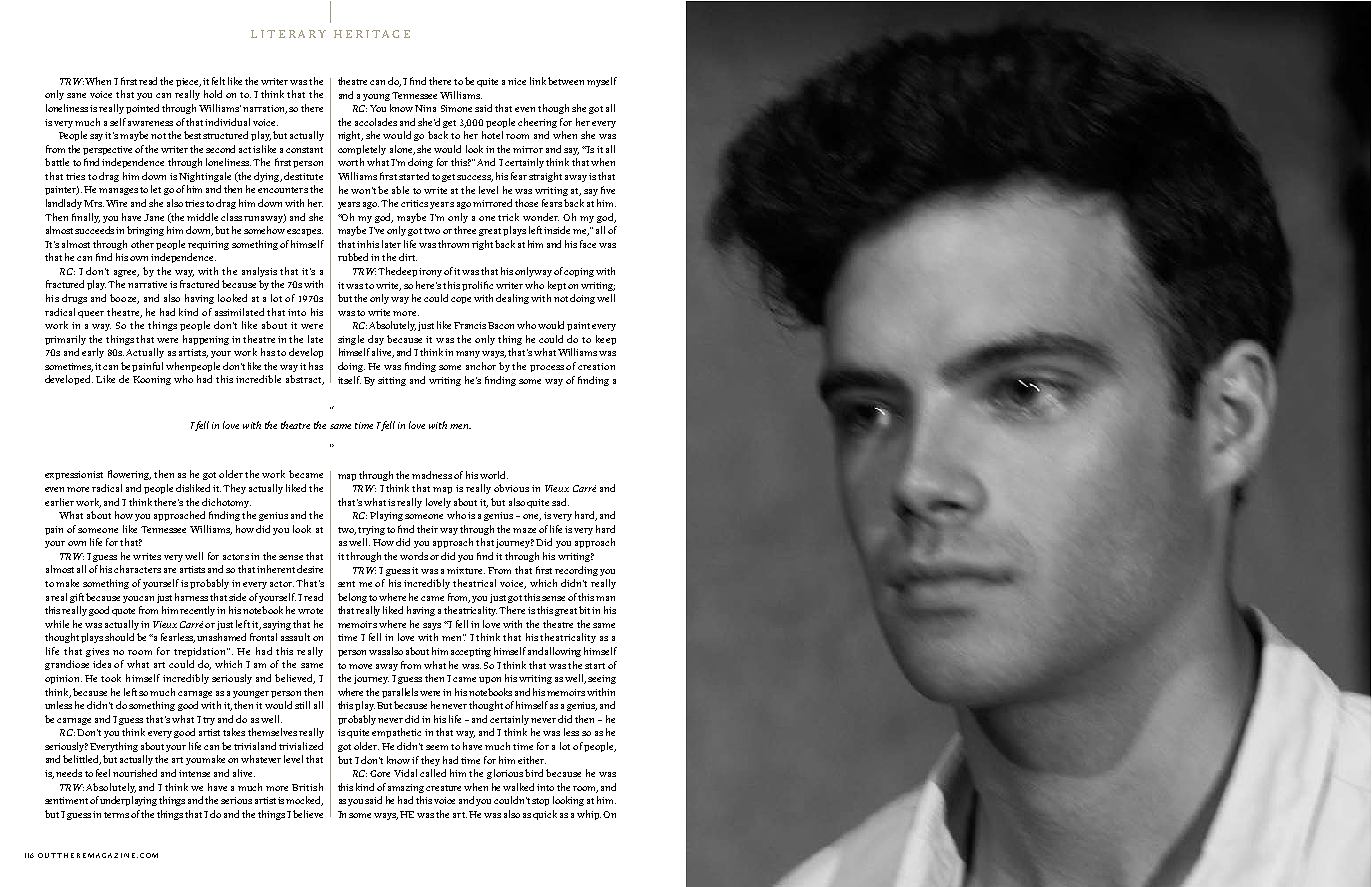 Image resolution: width=1372 pixels, height=887 pixels. Describe the element at coordinates (76, 95) in the document. I see `sane` at that location.
